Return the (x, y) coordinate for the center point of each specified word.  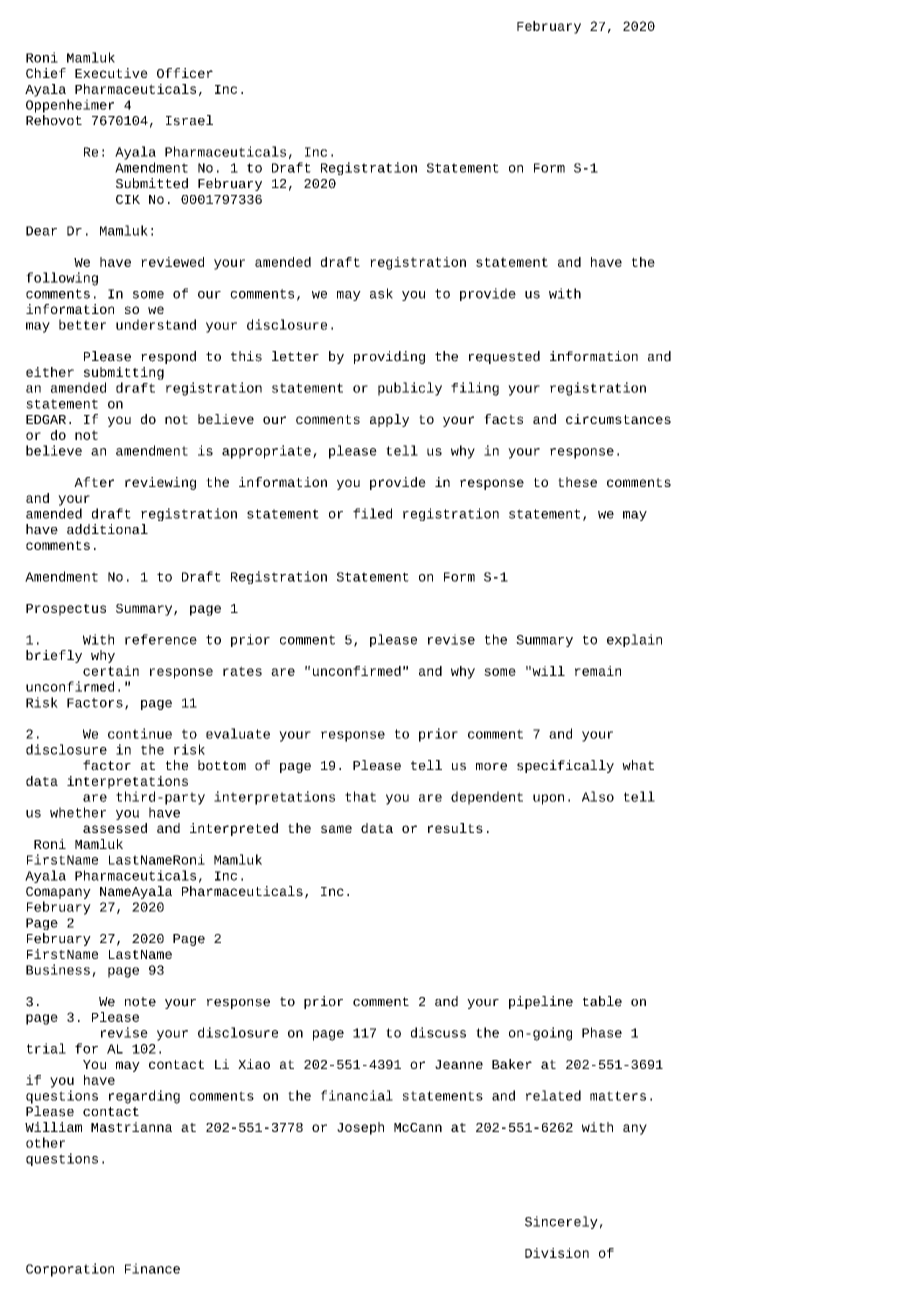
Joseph (360, 1128)
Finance (152, 1268)
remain (598, 671)
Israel (189, 120)
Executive (111, 73)
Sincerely (561, 1222)
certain (111, 671)
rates (242, 671)
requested (504, 357)
